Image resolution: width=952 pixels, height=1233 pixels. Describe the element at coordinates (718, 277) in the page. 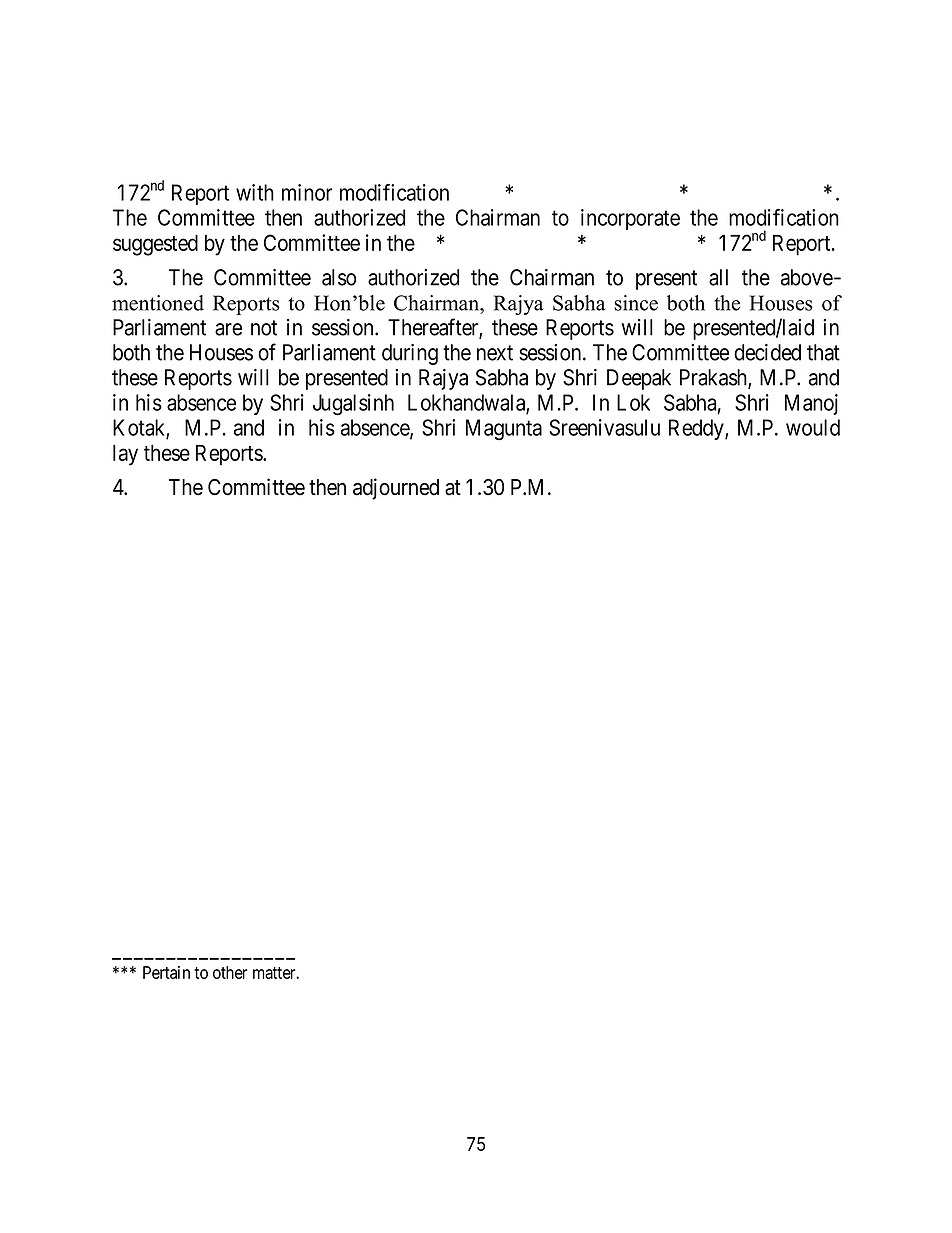

I see `all` at that location.
